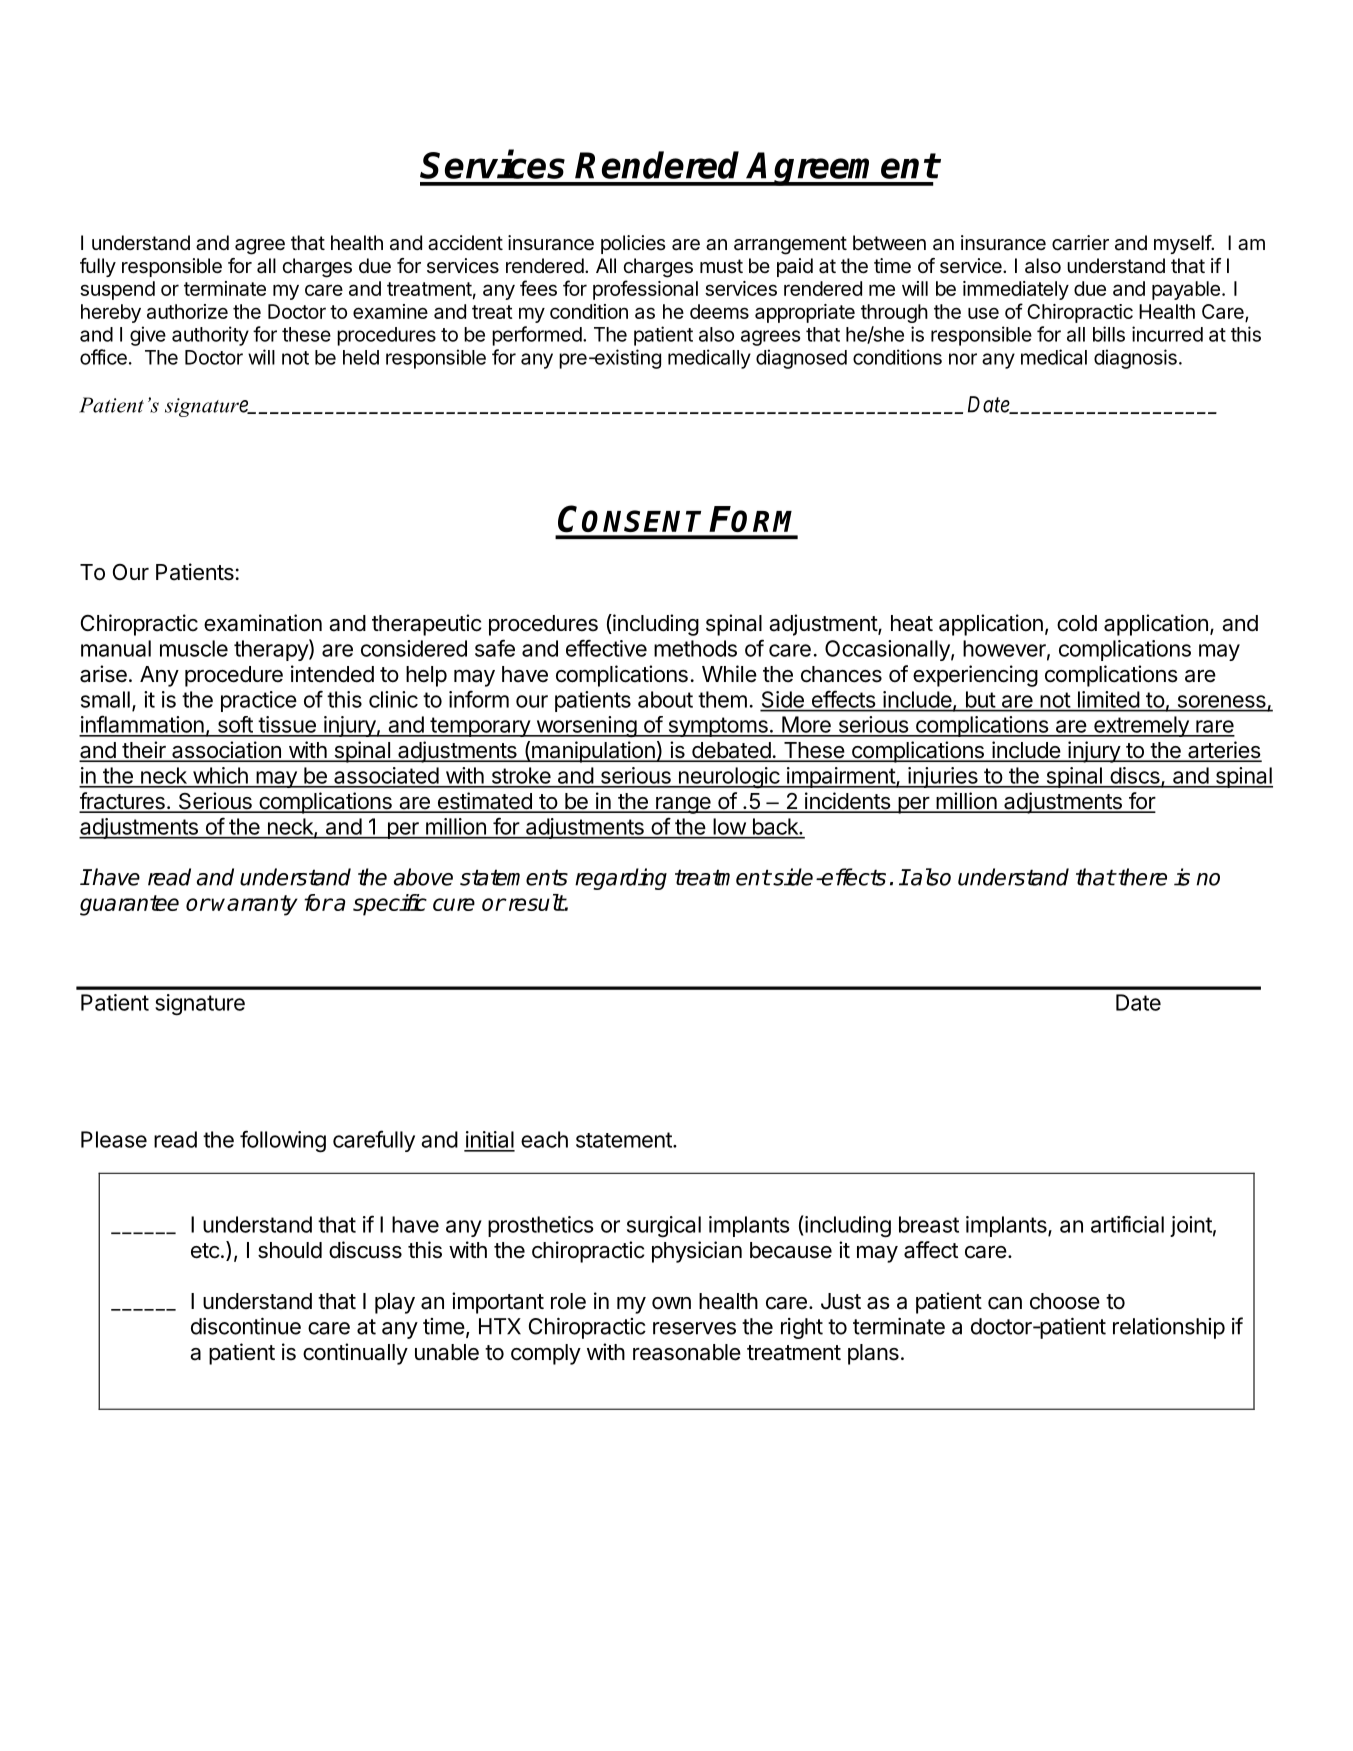 The image size is (1353, 1751). What do you see at coordinates (695, 648) in the screenshot?
I see `methods` at bounding box center [695, 648].
